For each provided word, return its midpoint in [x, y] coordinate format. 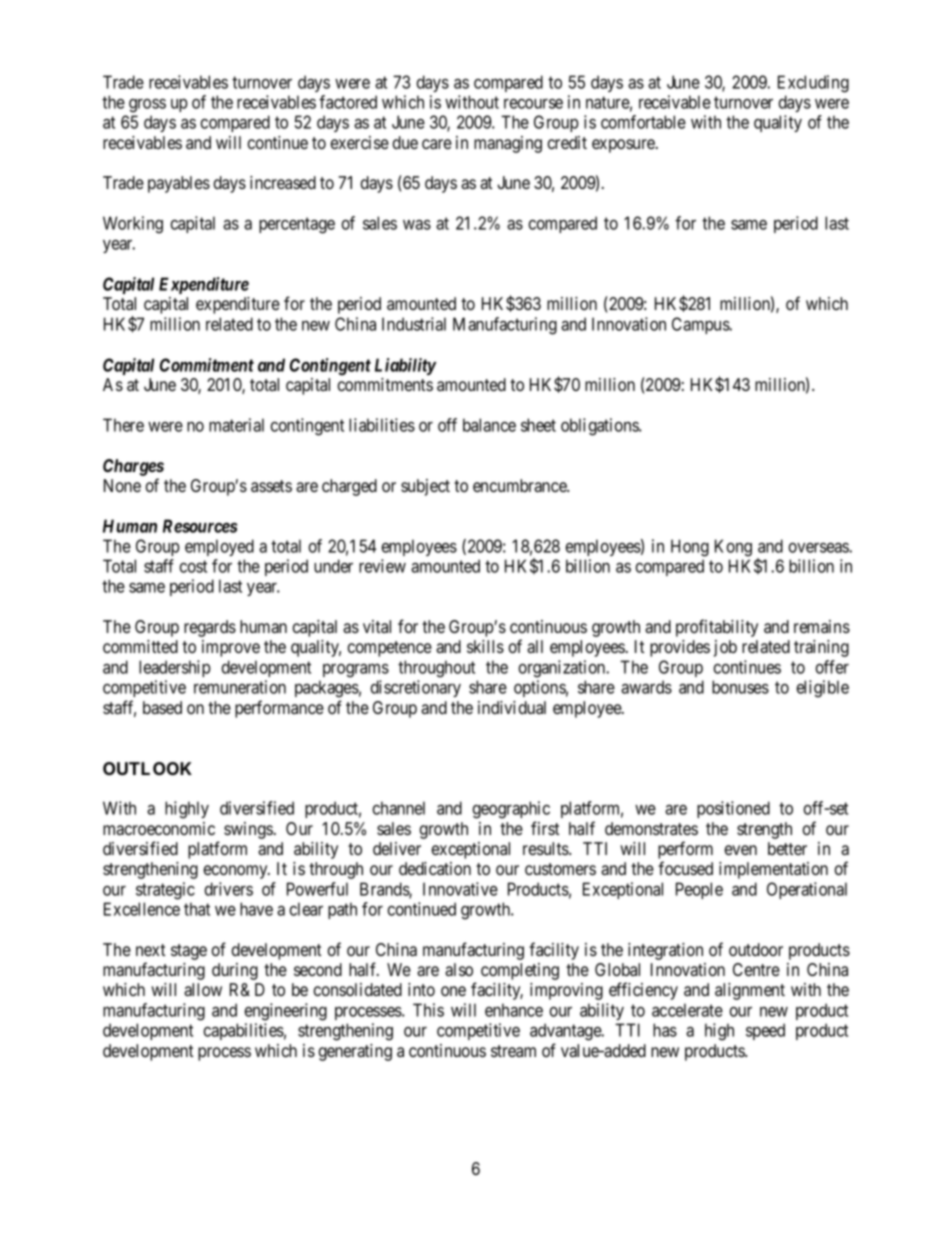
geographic [511, 810]
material [236, 425]
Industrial [414, 324]
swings [248, 830]
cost [193, 566]
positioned [733, 809]
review [382, 566]
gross [147, 106]
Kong [733, 548]
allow [203, 989]
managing [508, 144]
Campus [701, 325]
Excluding [813, 84]
